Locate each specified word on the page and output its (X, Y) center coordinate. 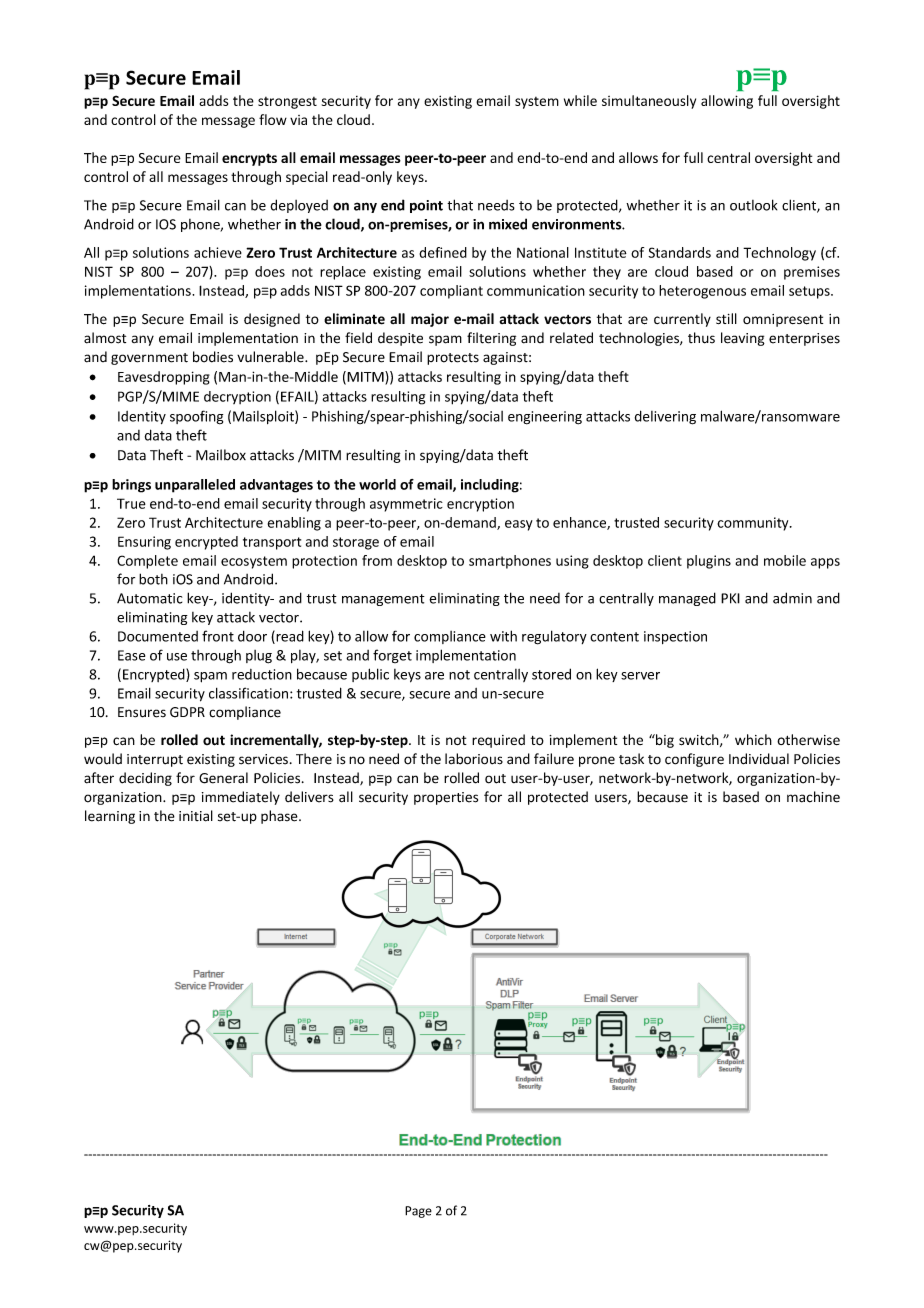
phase (280, 817)
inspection (675, 637)
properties (446, 798)
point (426, 206)
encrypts (249, 159)
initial (196, 816)
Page (418, 1212)
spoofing (196, 417)
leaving (743, 339)
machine (813, 797)
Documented (158, 636)
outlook (753, 205)
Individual (759, 759)
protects (453, 359)
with (503, 636)
